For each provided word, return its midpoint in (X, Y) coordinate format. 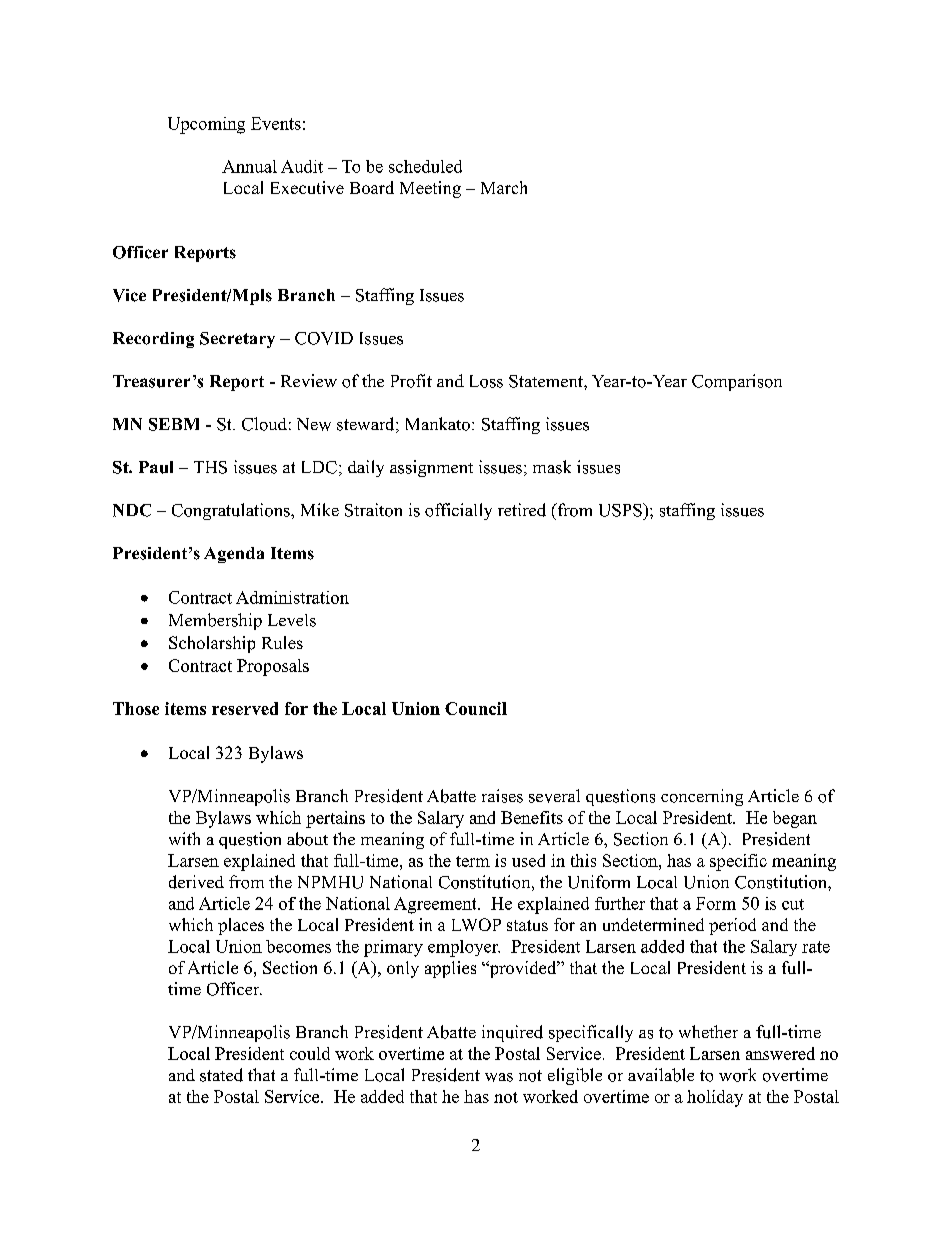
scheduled (425, 166)
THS (210, 467)
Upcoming (206, 125)
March (504, 187)
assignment (431, 468)
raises (502, 796)
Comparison (737, 382)
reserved (245, 708)
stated (221, 1075)
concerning (702, 797)
